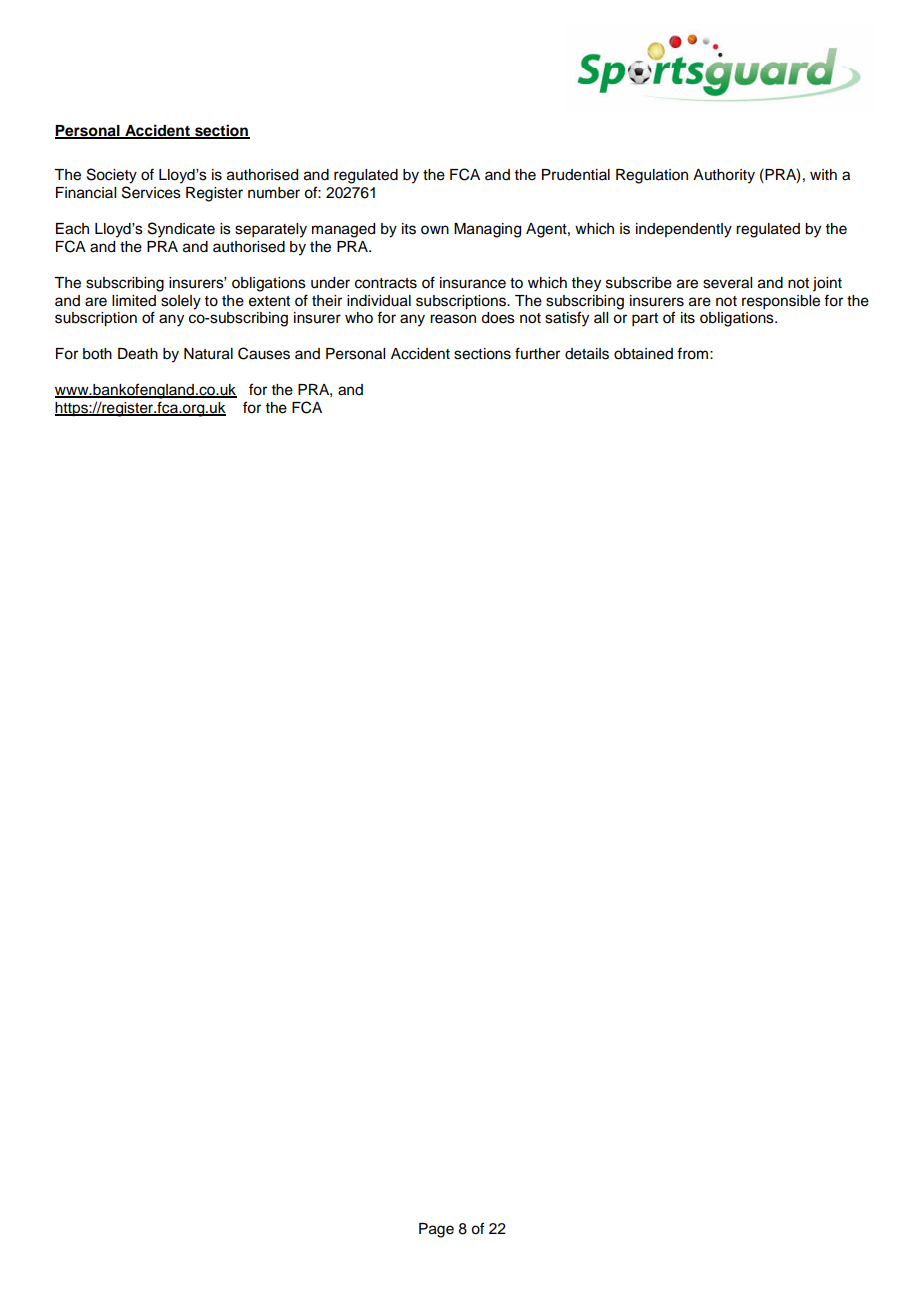  I want to click on part, so click(645, 320).
